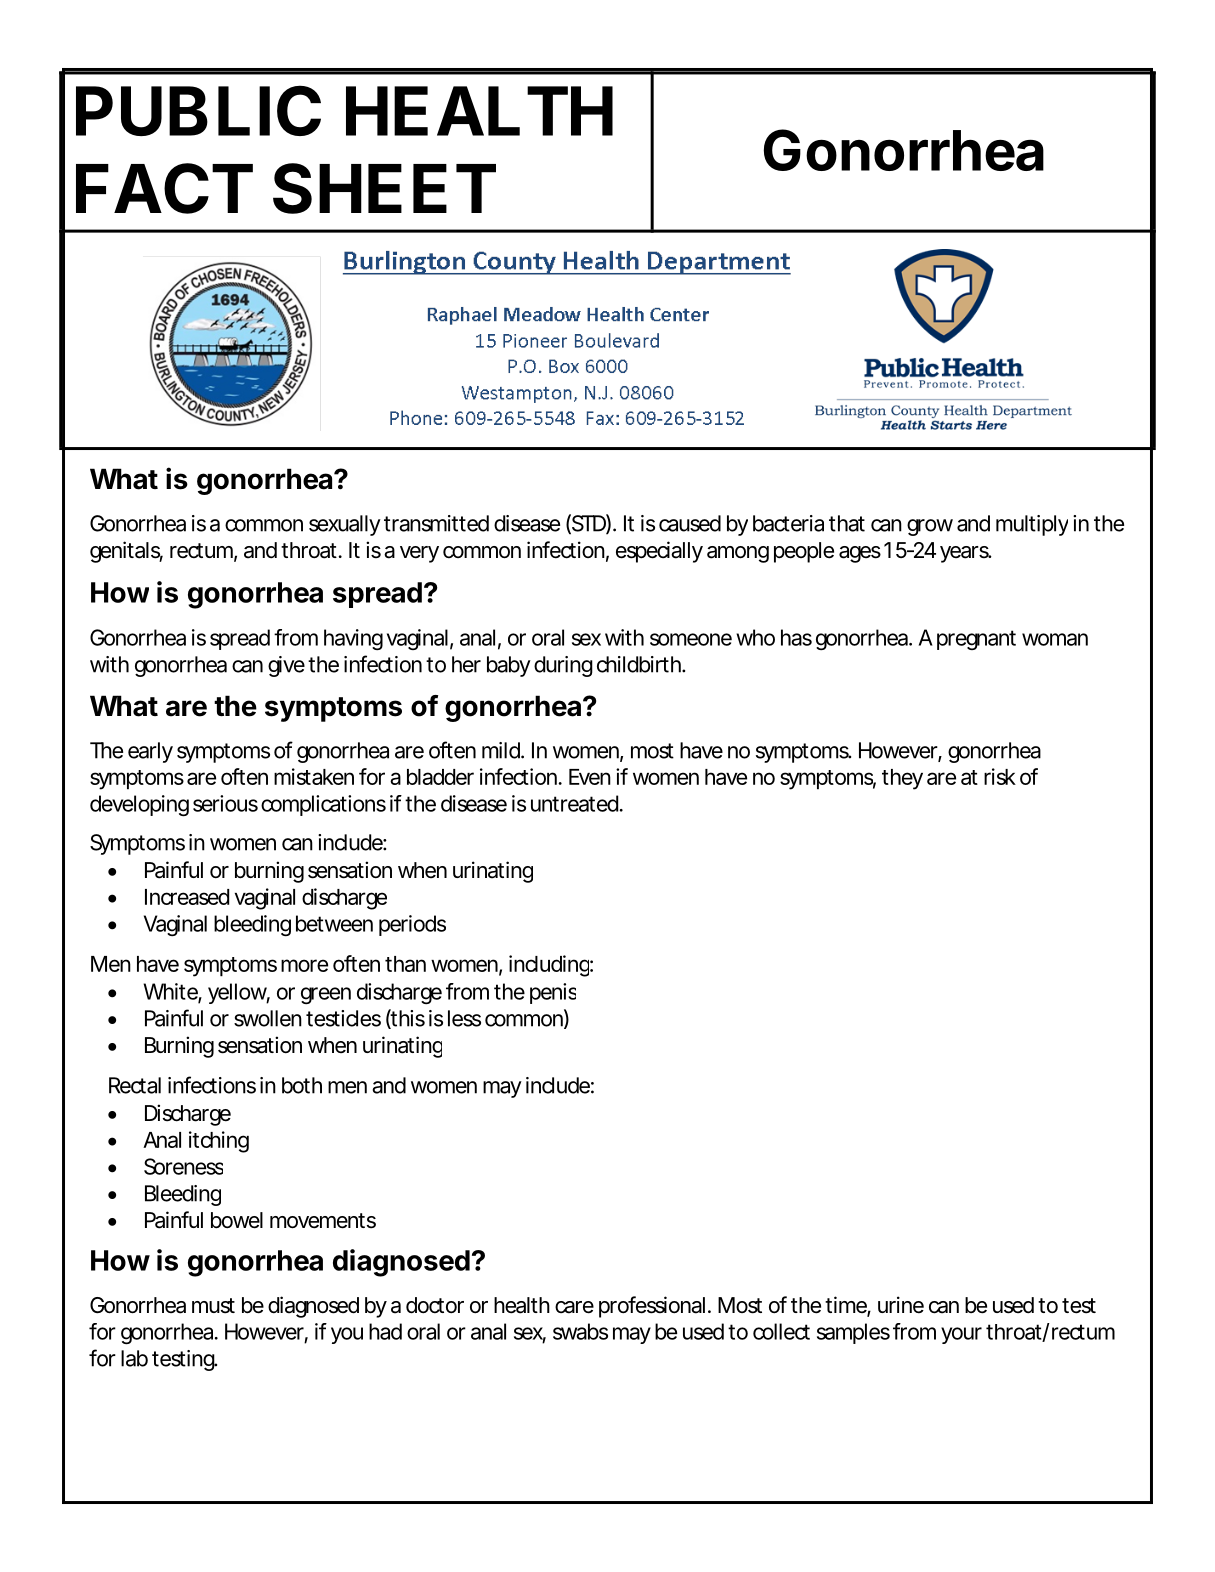 The height and width of the image is (1572, 1215). Describe the element at coordinates (213, 1306) in the image. I see `must` at that location.
